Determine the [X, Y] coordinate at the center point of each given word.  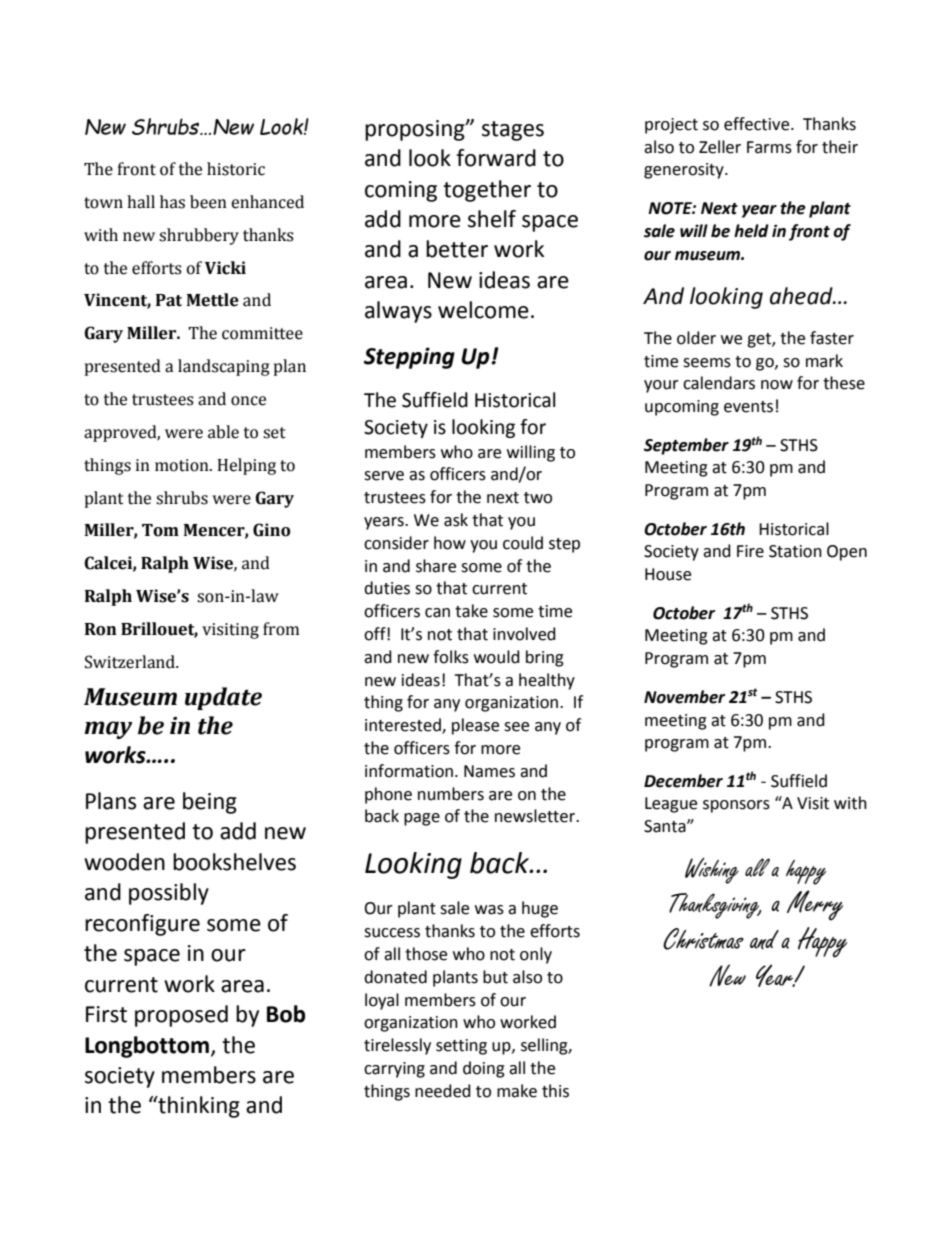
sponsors [736, 806]
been [208, 202]
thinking [198, 1107]
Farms [769, 147]
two [538, 498]
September [686, 446]
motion [183, 465]
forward [496, 158]
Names [489, 771]
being [210, 803]
